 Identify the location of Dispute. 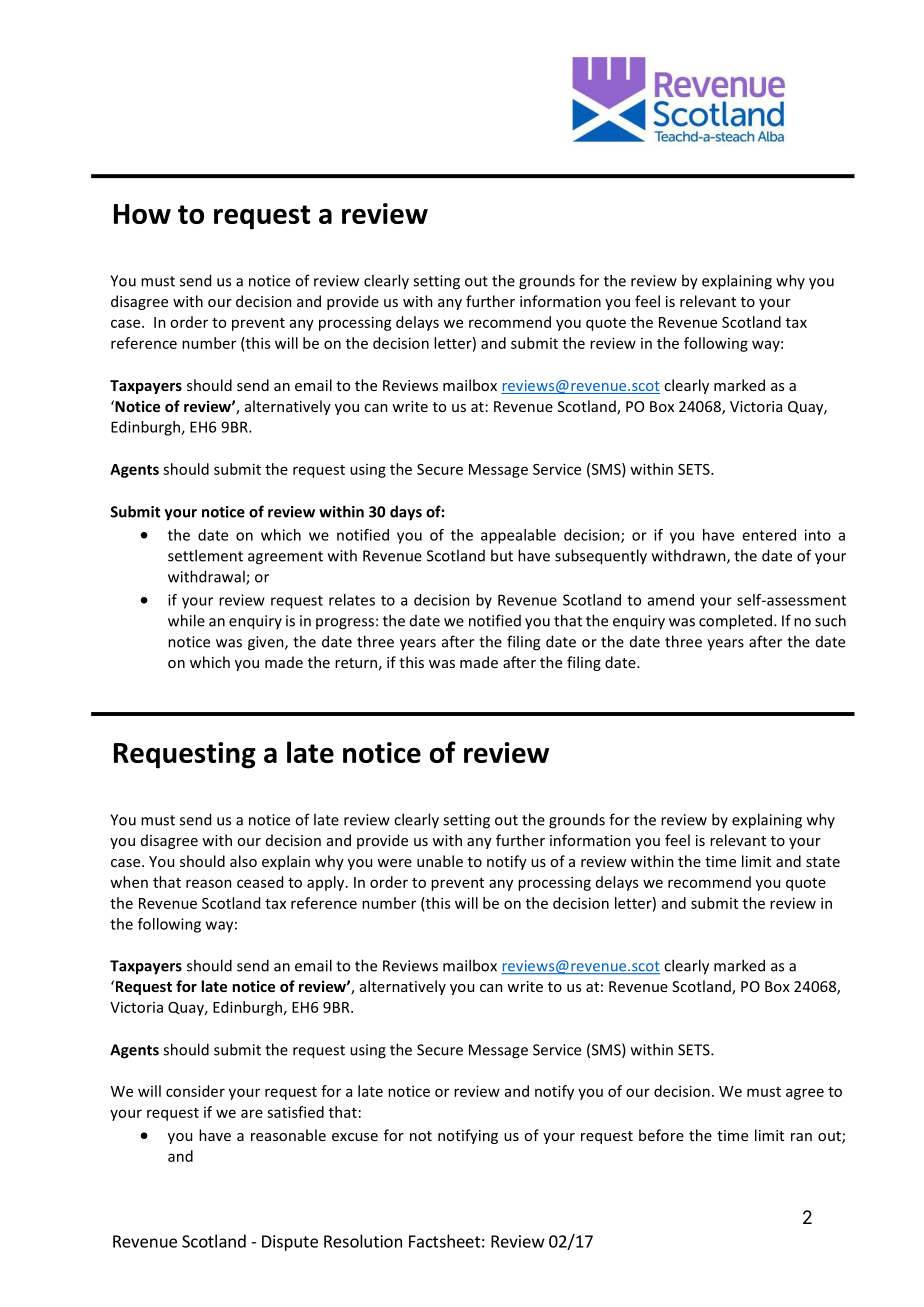
(290, 1243).
